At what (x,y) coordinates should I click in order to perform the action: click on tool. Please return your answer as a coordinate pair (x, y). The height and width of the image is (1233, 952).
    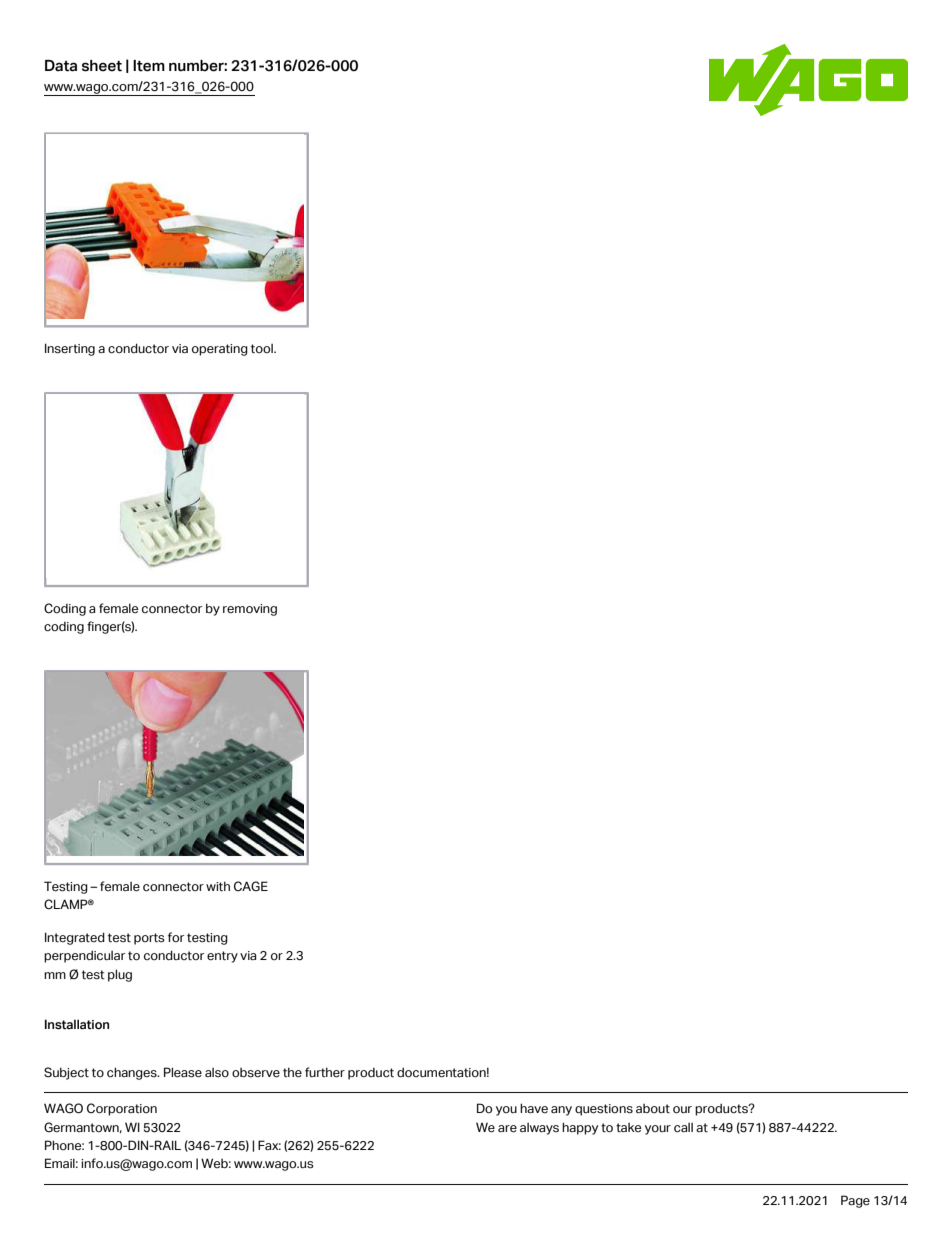
    Looking at the image, I should click on (263, 348).
